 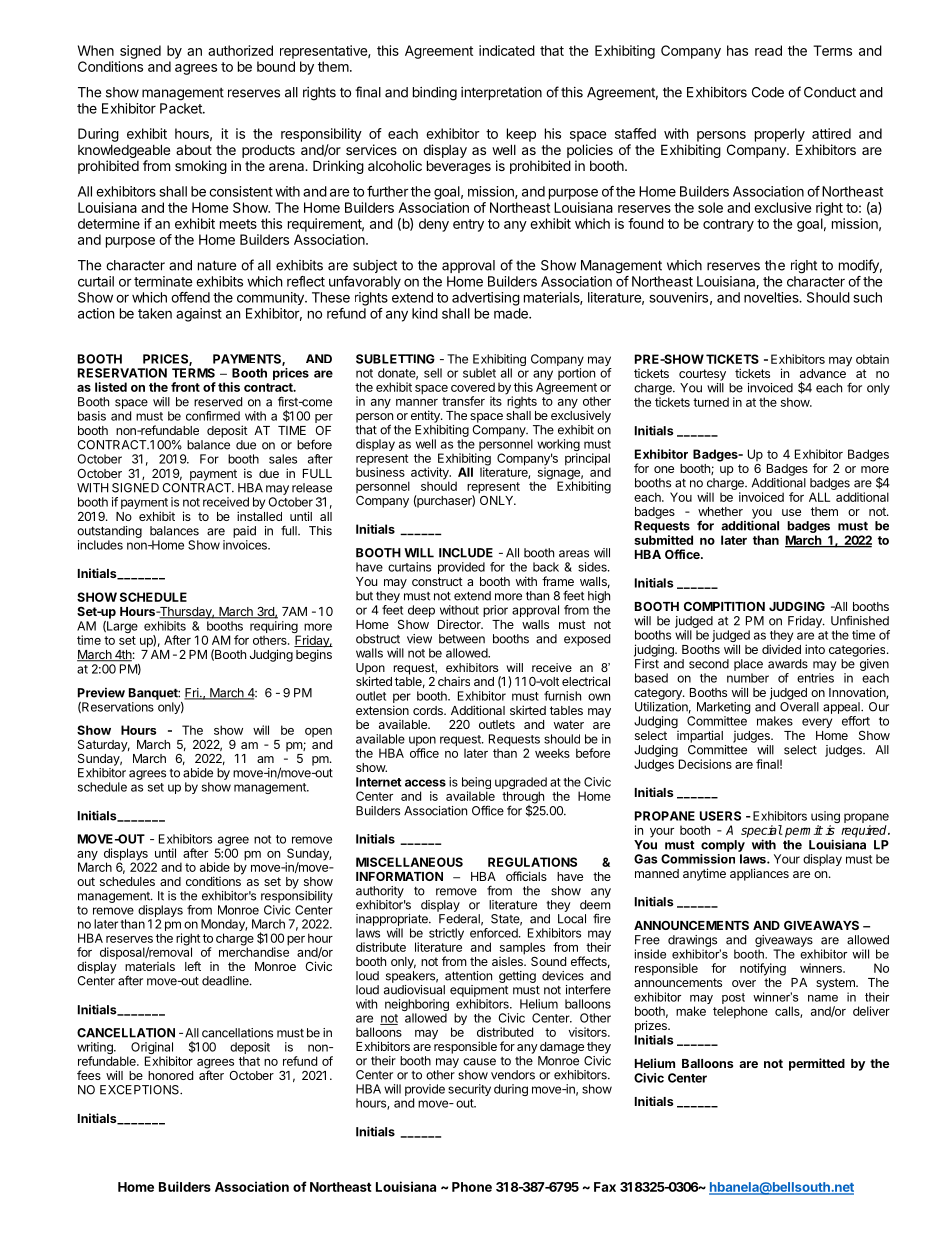 What do you see at coordinates (495, 933) in the image?
I see `enforced` at bounding box center [495, 933].
